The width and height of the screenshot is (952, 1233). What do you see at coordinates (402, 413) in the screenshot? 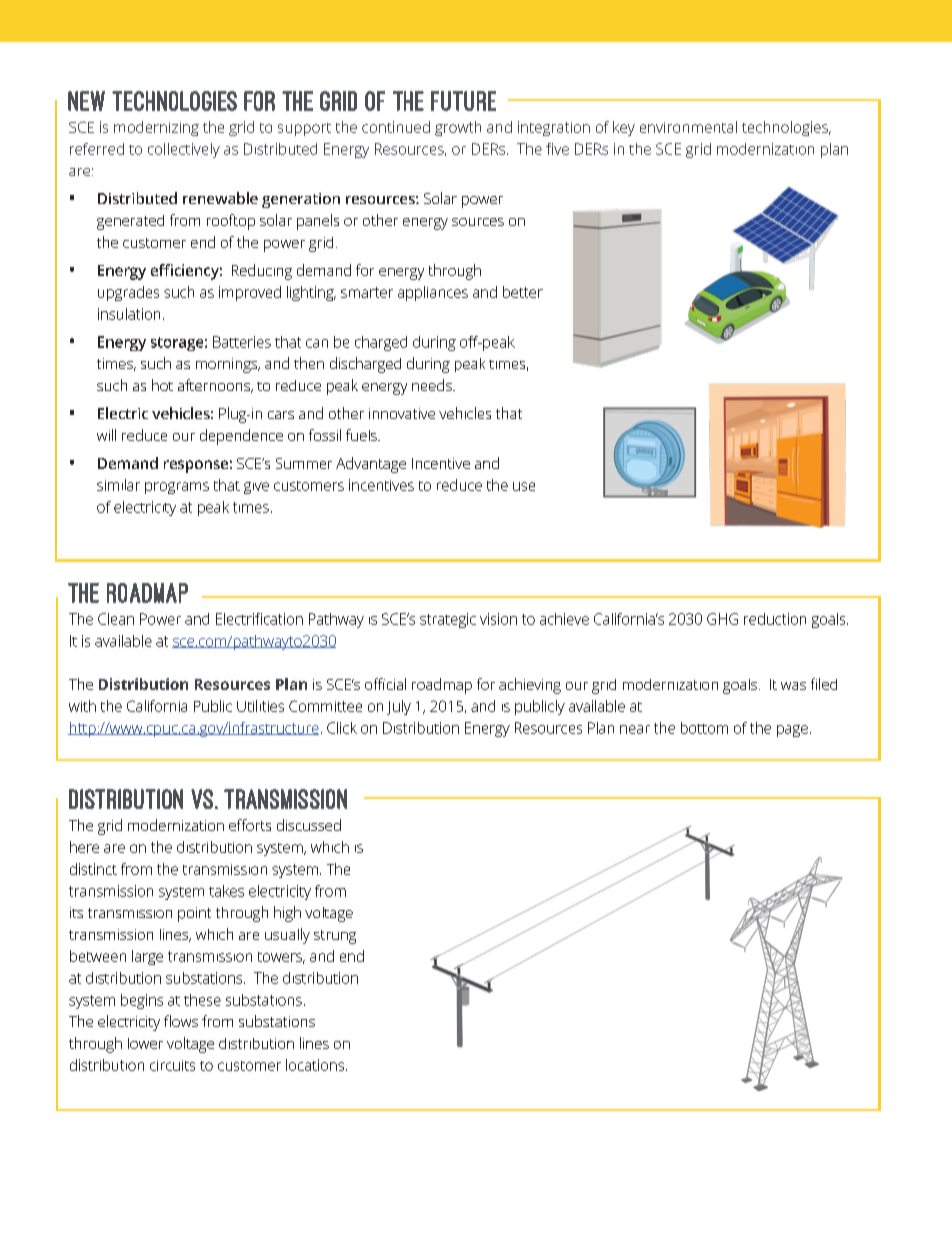
I see `innovative` at bounding box center [402, 413].
